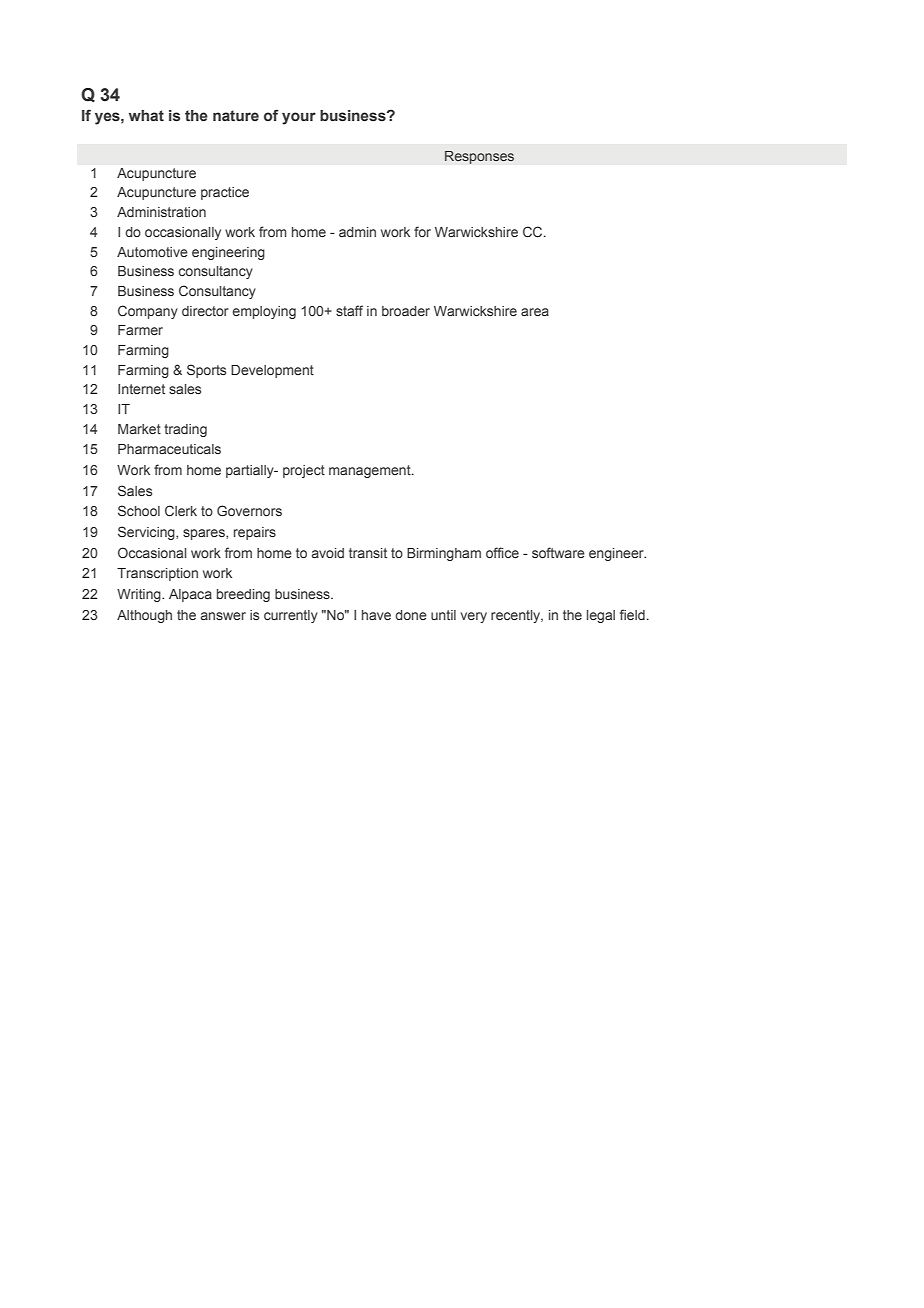 This screenshot has width=924, height=1308. What do you see at coordinates (406, 311) in the screenshot?
I see `broader` at bounding box center [406, 311].
